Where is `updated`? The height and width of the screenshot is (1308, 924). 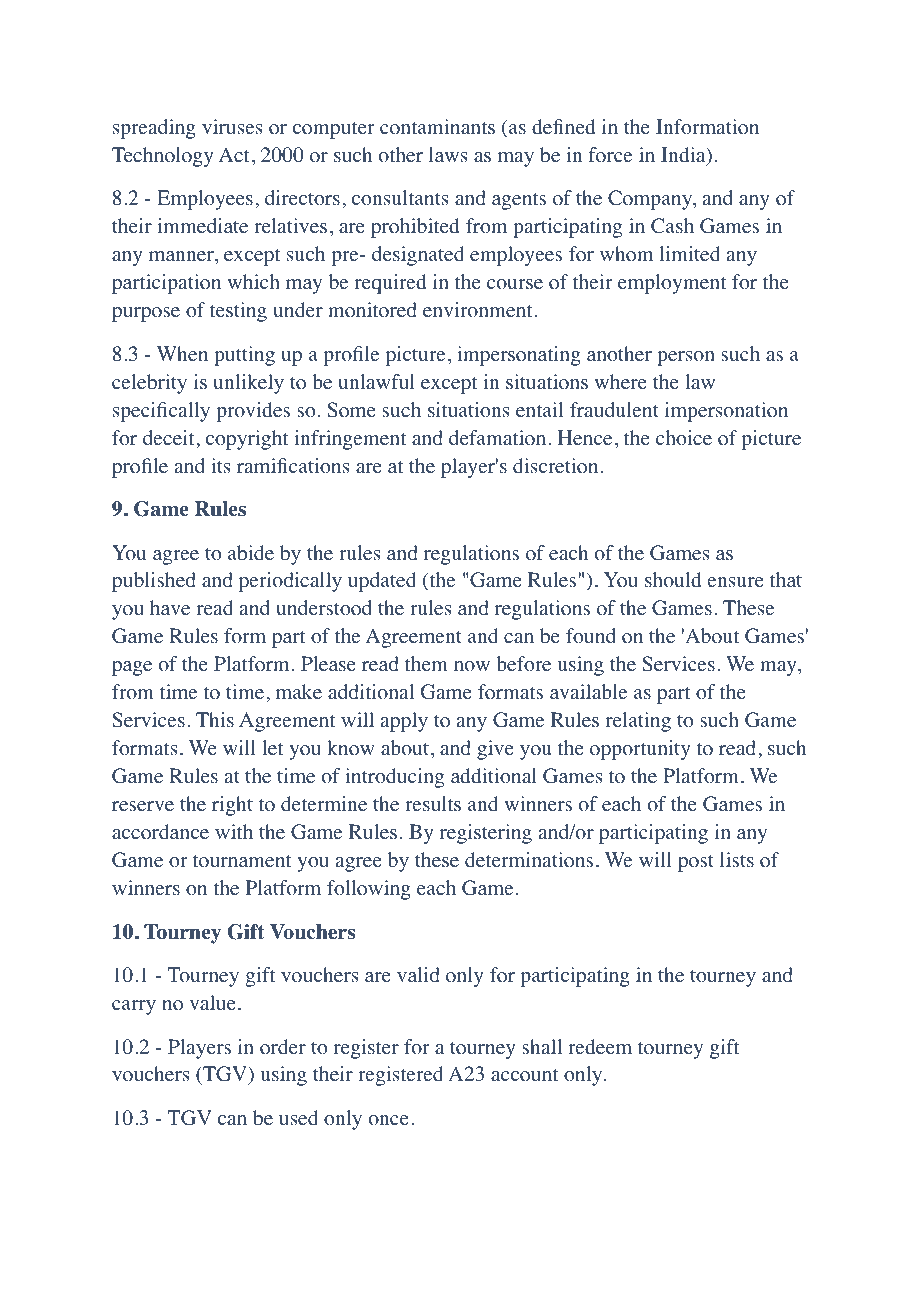 updated is located at coordinates (382, 582).
